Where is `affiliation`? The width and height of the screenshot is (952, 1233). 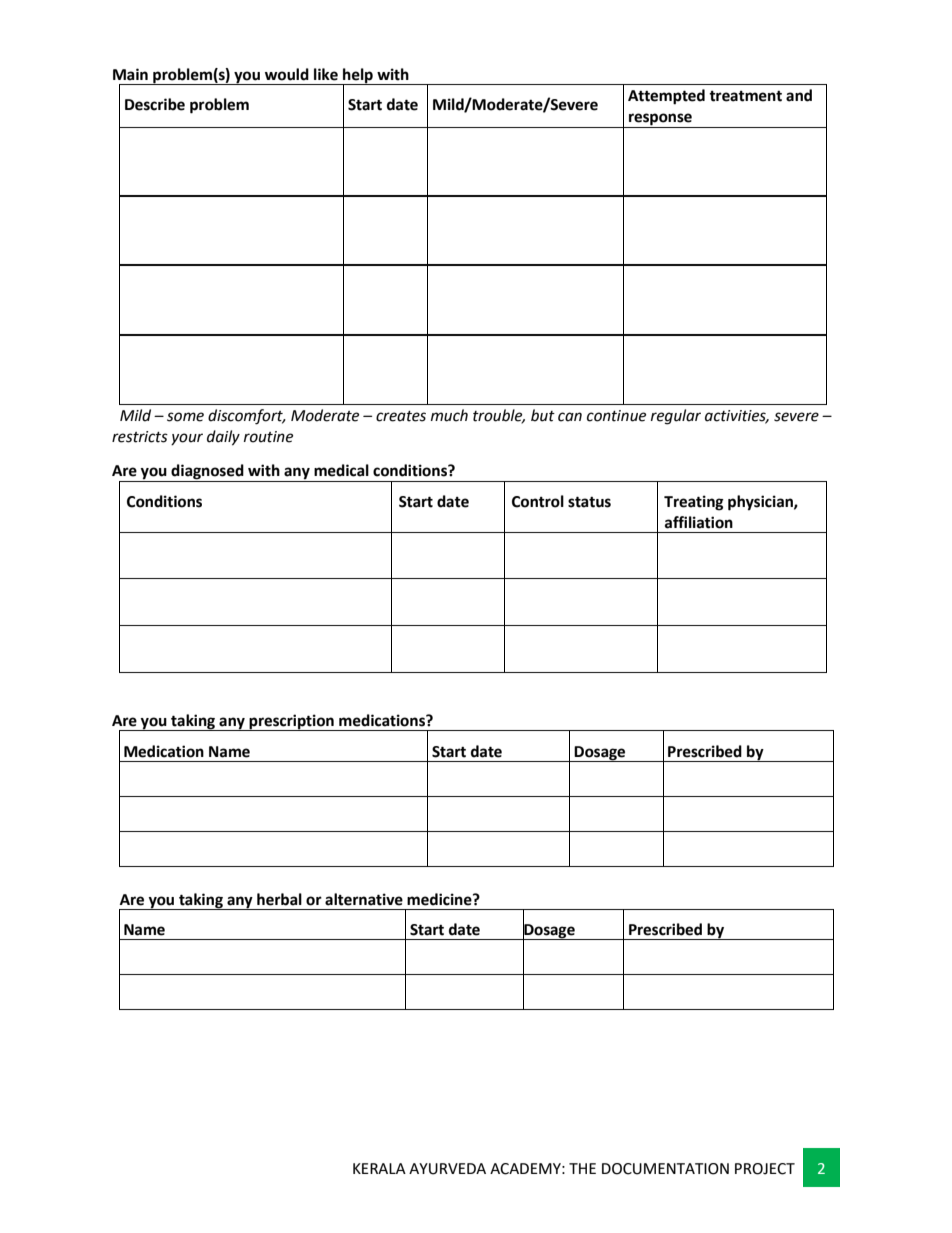
affiliation is located at coordinates (699, 522).
